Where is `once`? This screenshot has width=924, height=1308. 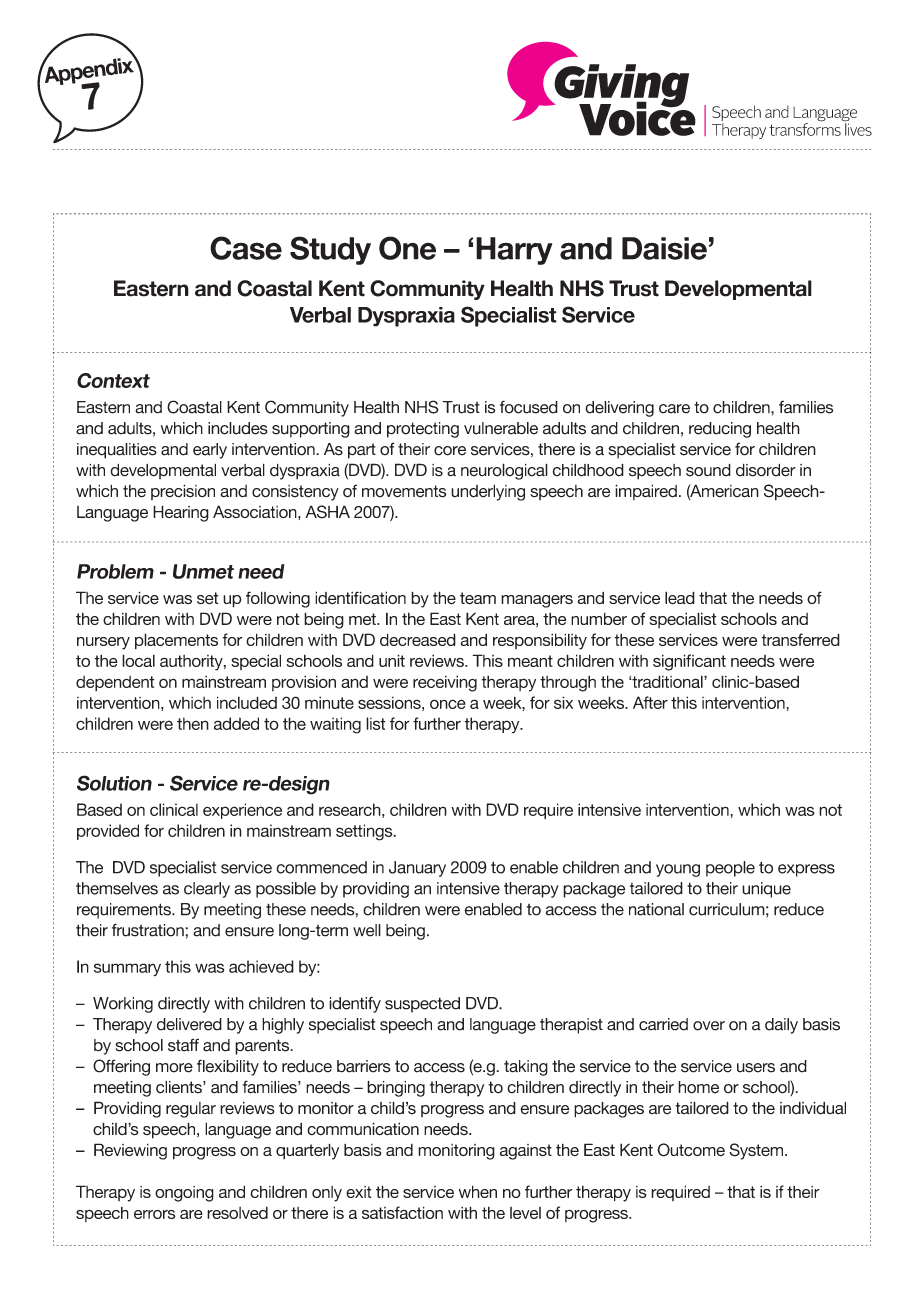 once is located at coordinates (448, 704).
